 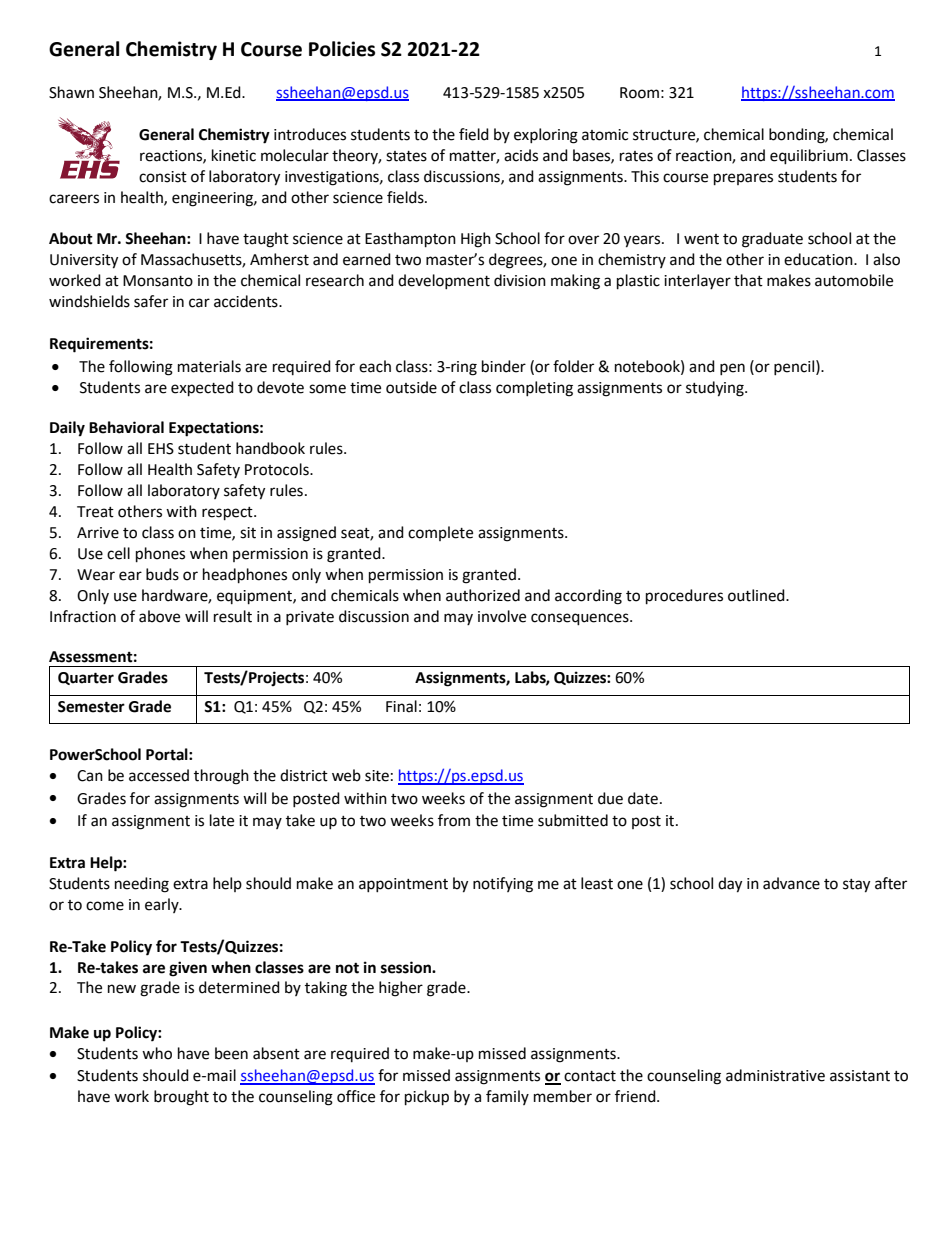 What do you see at coordinates (157, 1053) in the page?
I see `who` at bounding box center [157, 1053].
